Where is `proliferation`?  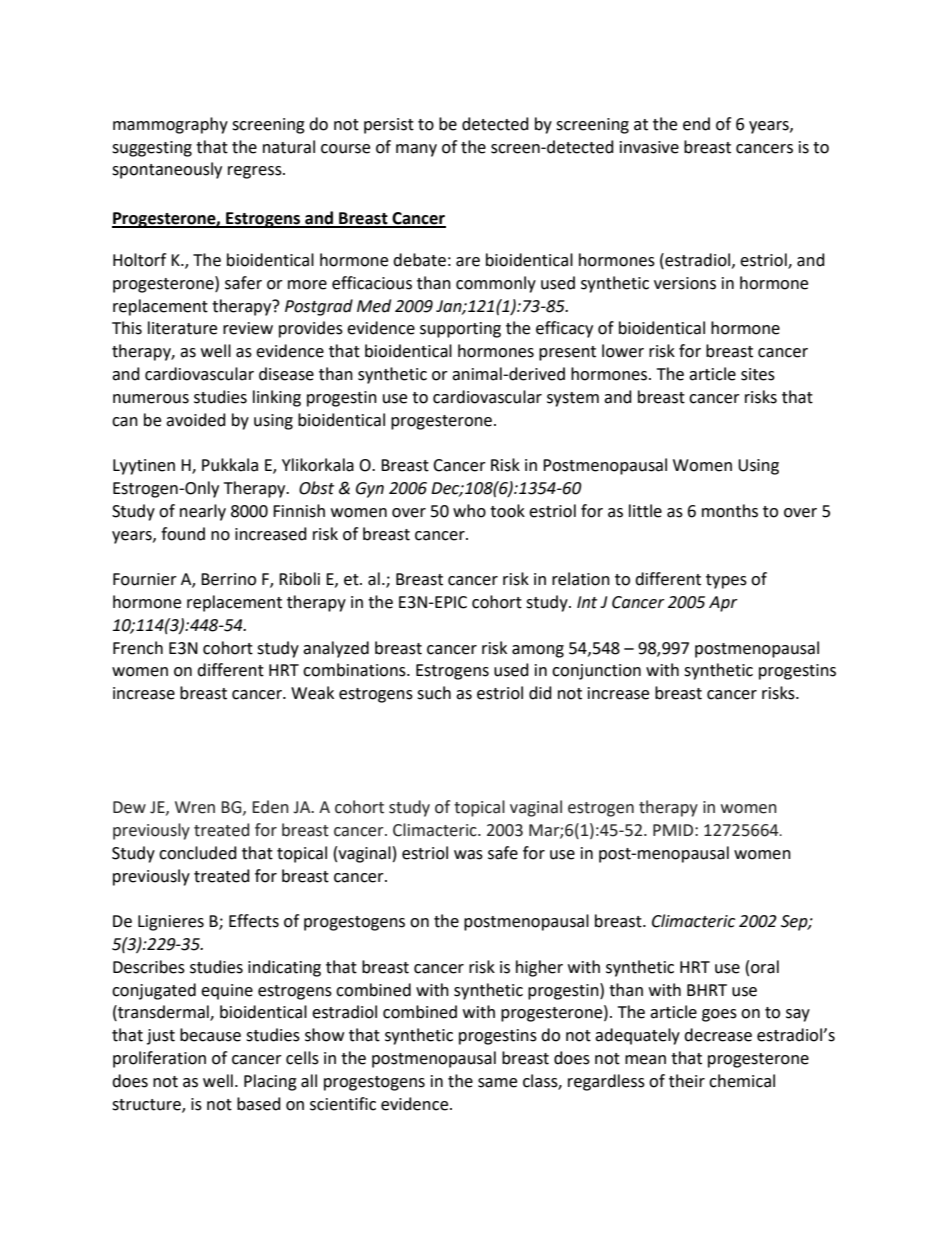
proliferation is located at coordinates (159, 1059).
